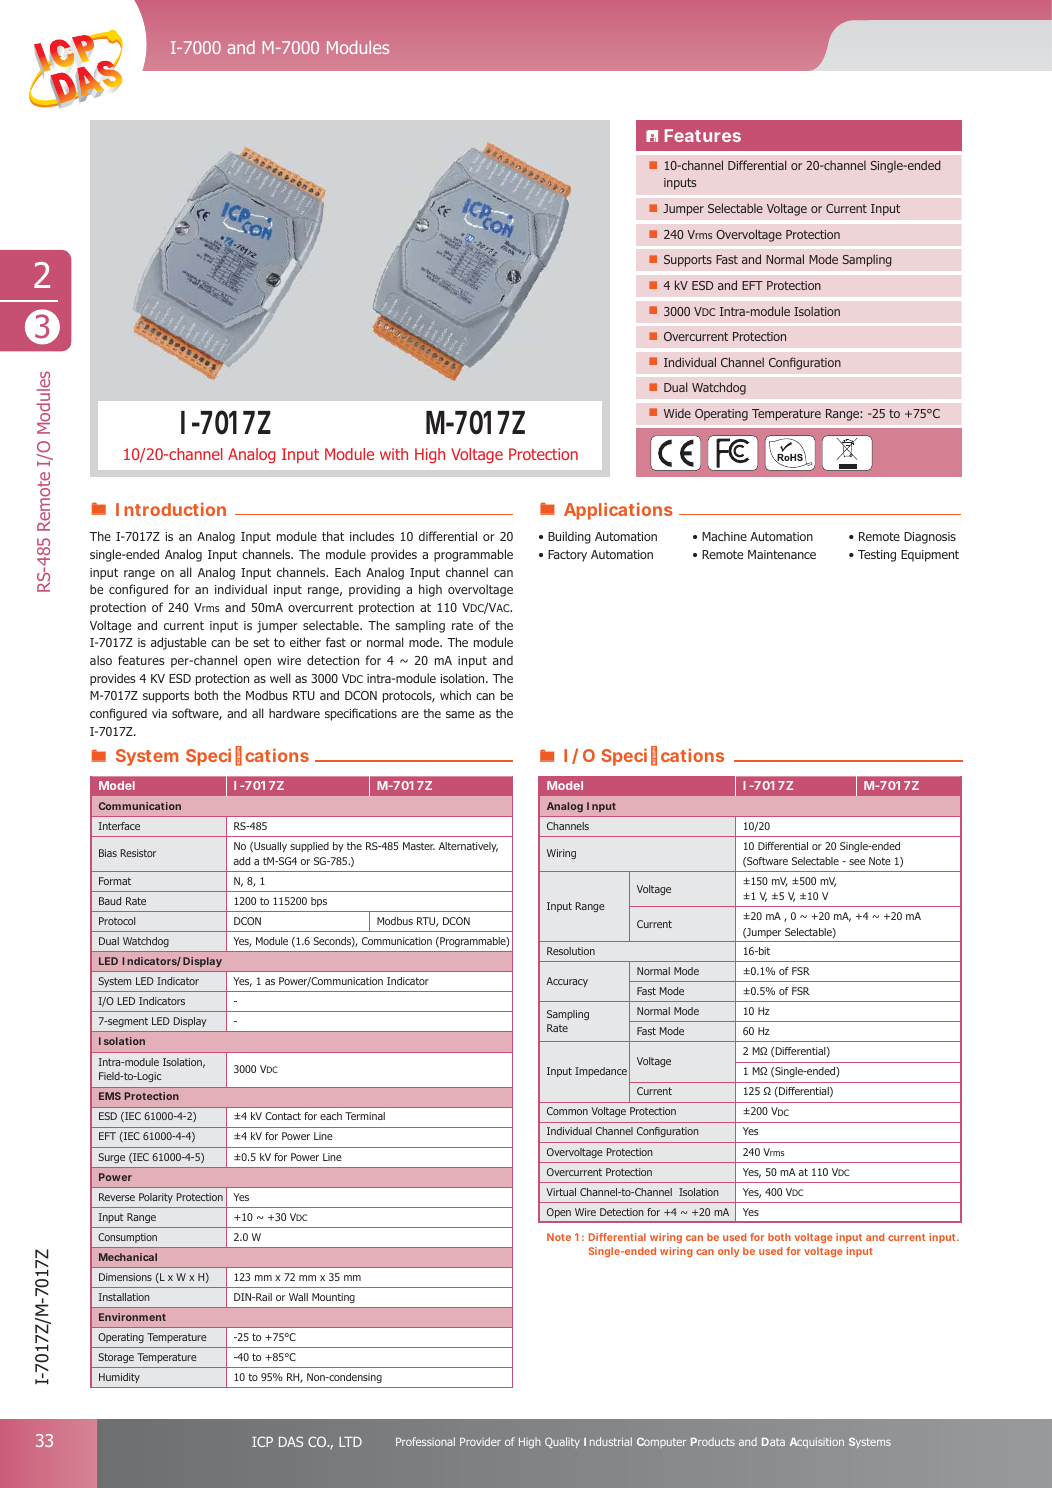 Image resolution: width=1052 pixels, height=1488 pixels. What do you see at coordinates (677, 413) in the document?
I see `Wide` at bounding box center [677, 413].
